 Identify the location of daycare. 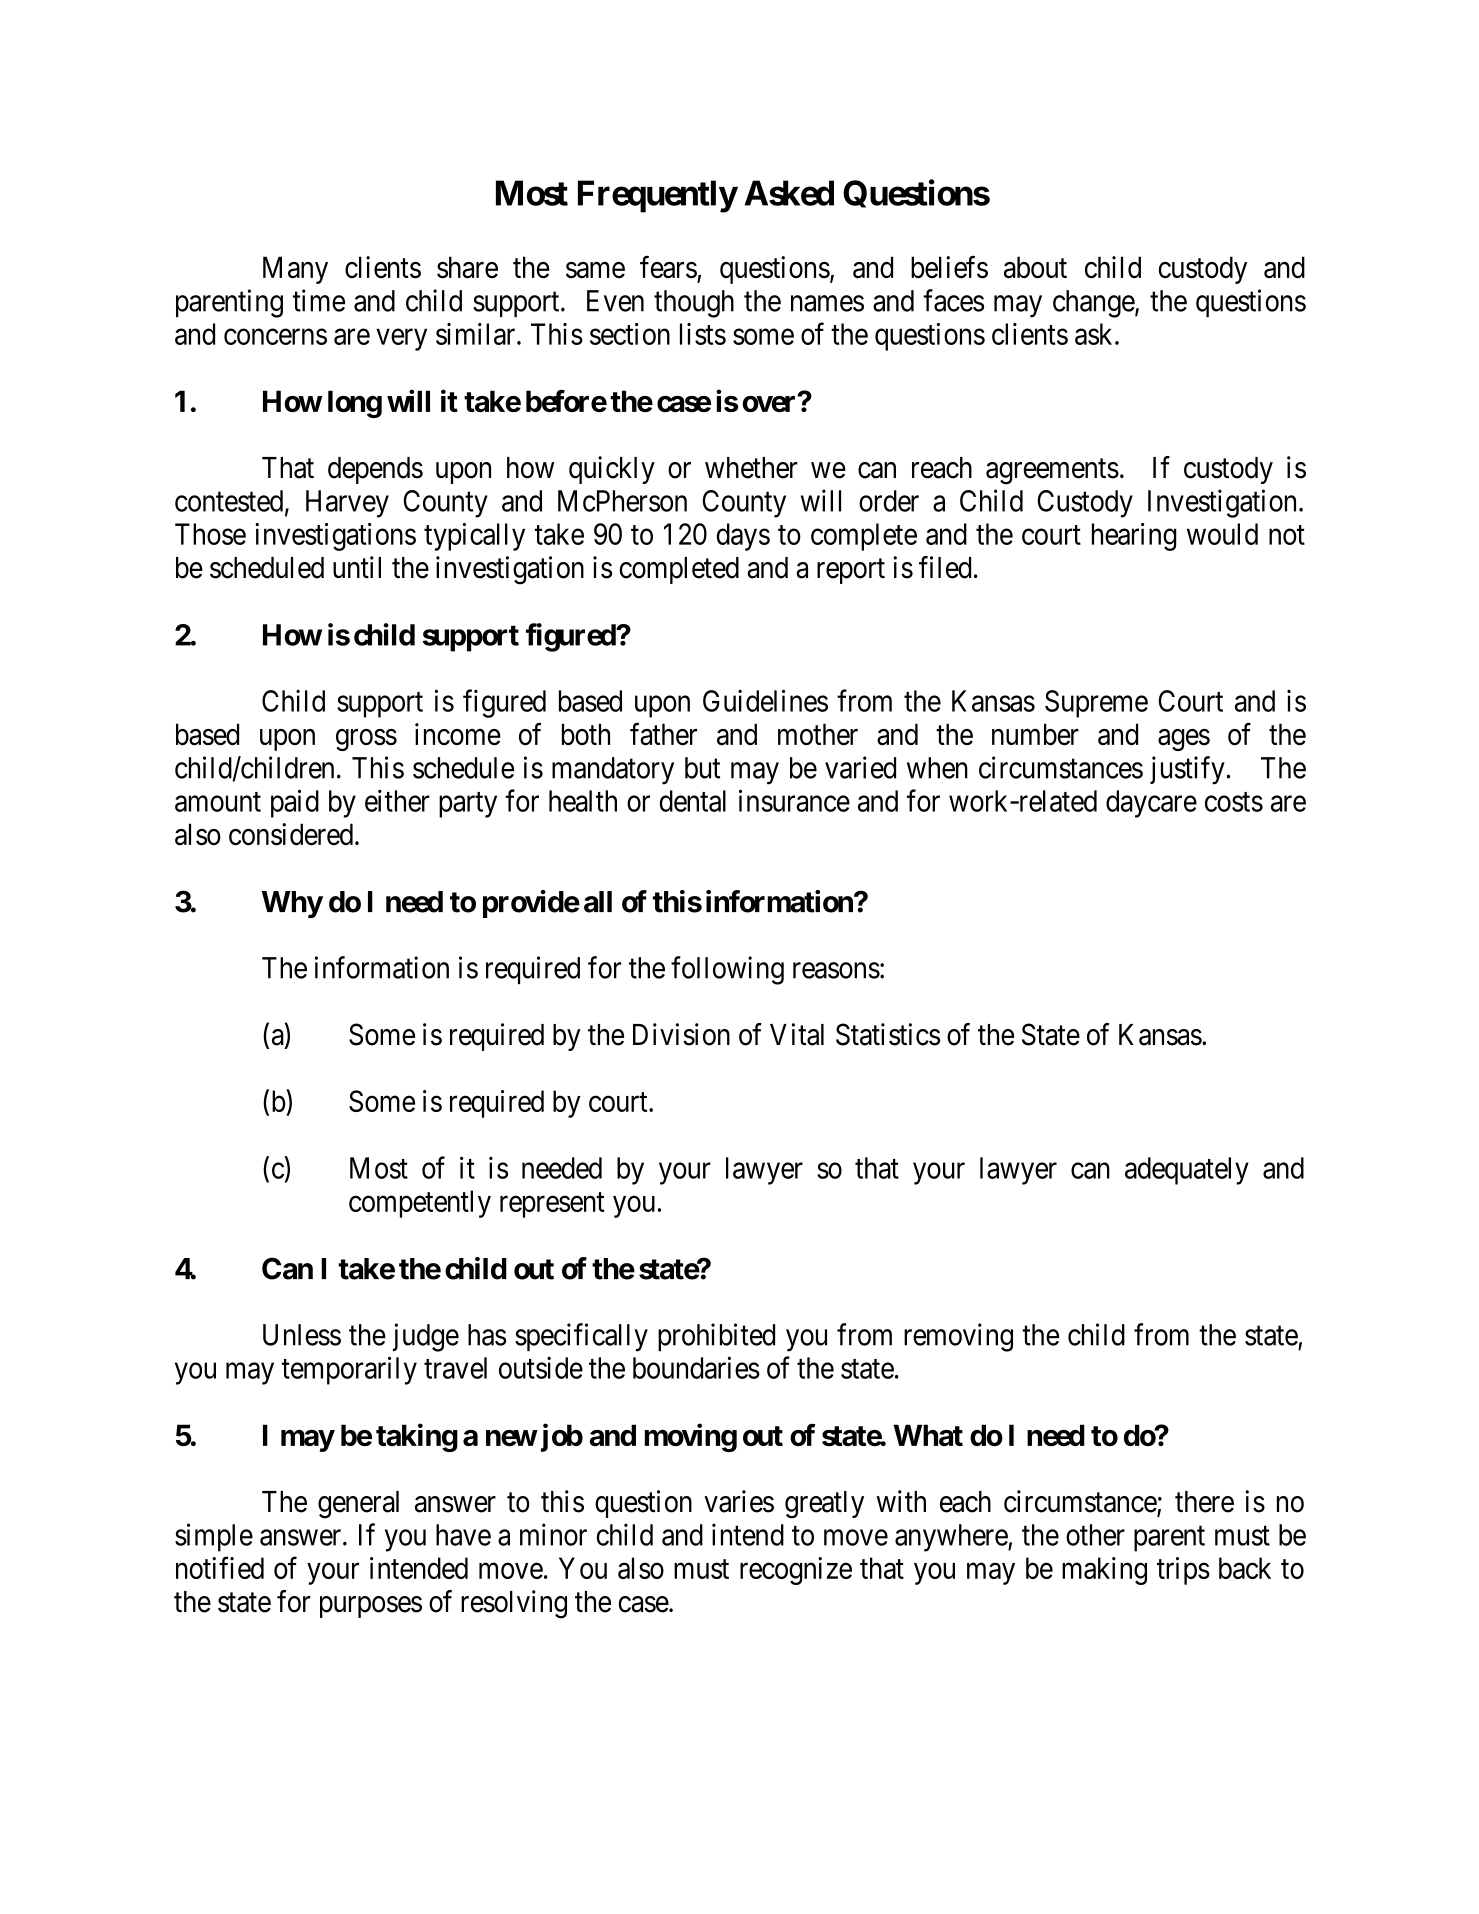
(1151, 804).
